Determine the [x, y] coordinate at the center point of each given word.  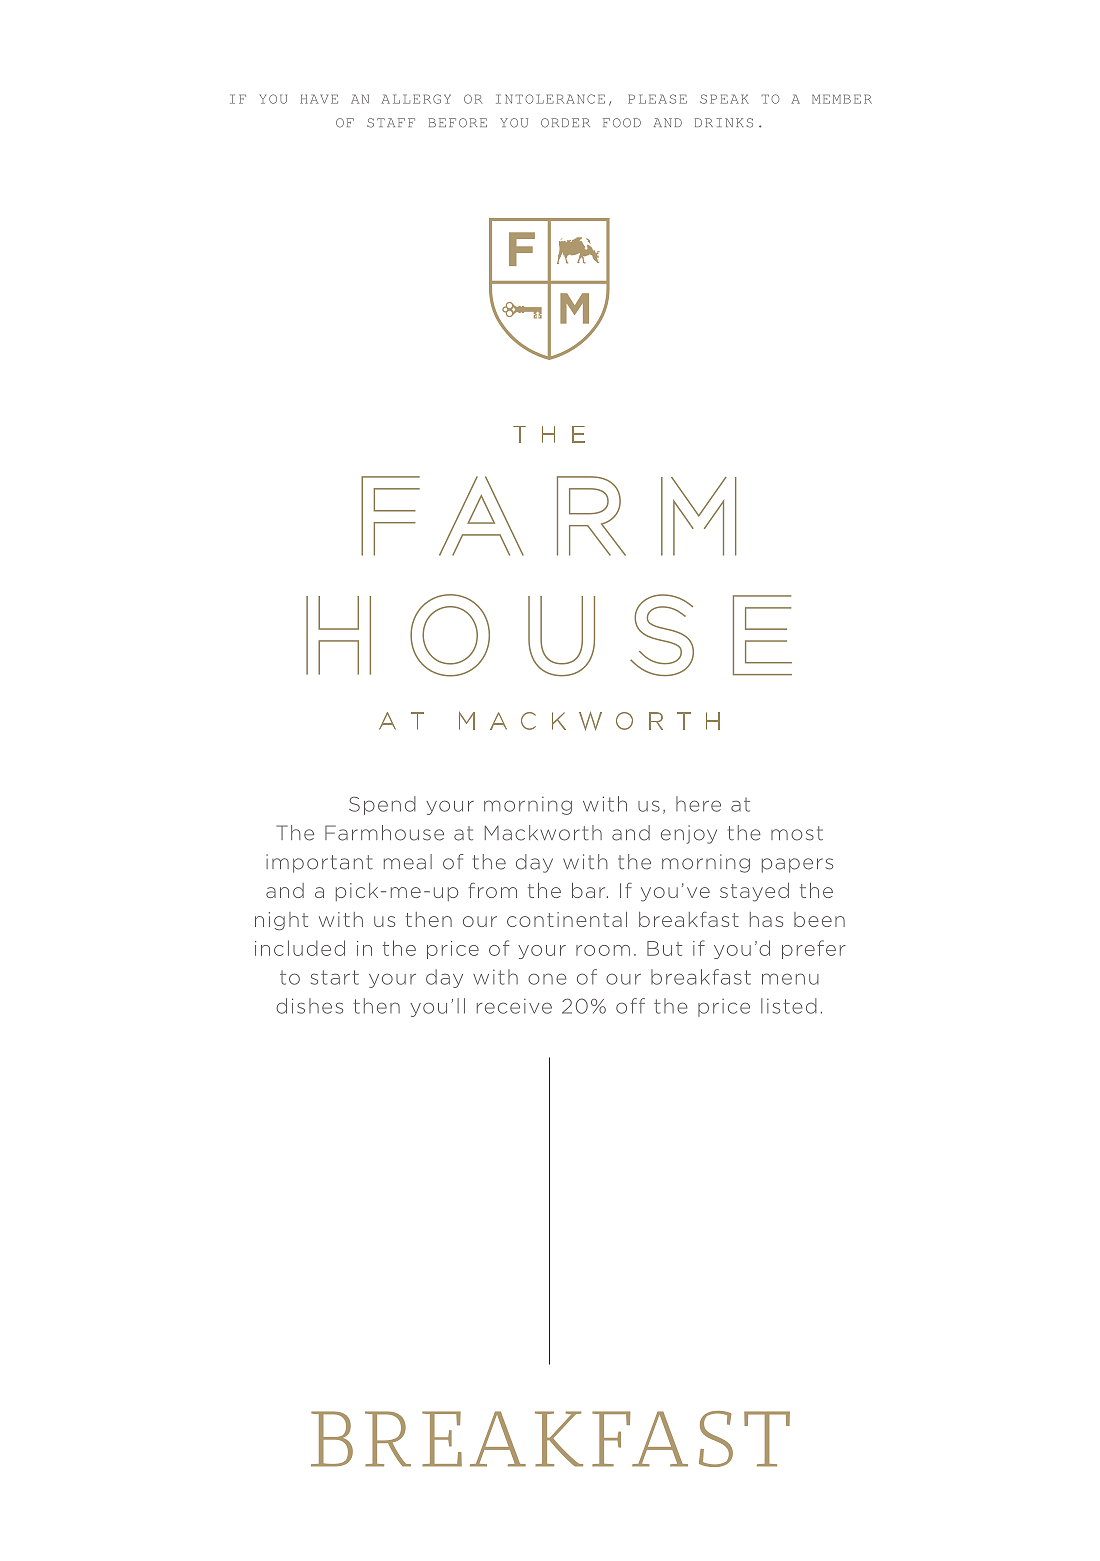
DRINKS [724, 123]
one [547, 979]
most [797, 833]
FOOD [622, 123]
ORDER [565, 123]
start [335, 977]
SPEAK [724, 99]
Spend [382, 805]
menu [790, 979]
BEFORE [457, 123]
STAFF [391, 123]
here [698, 804]
